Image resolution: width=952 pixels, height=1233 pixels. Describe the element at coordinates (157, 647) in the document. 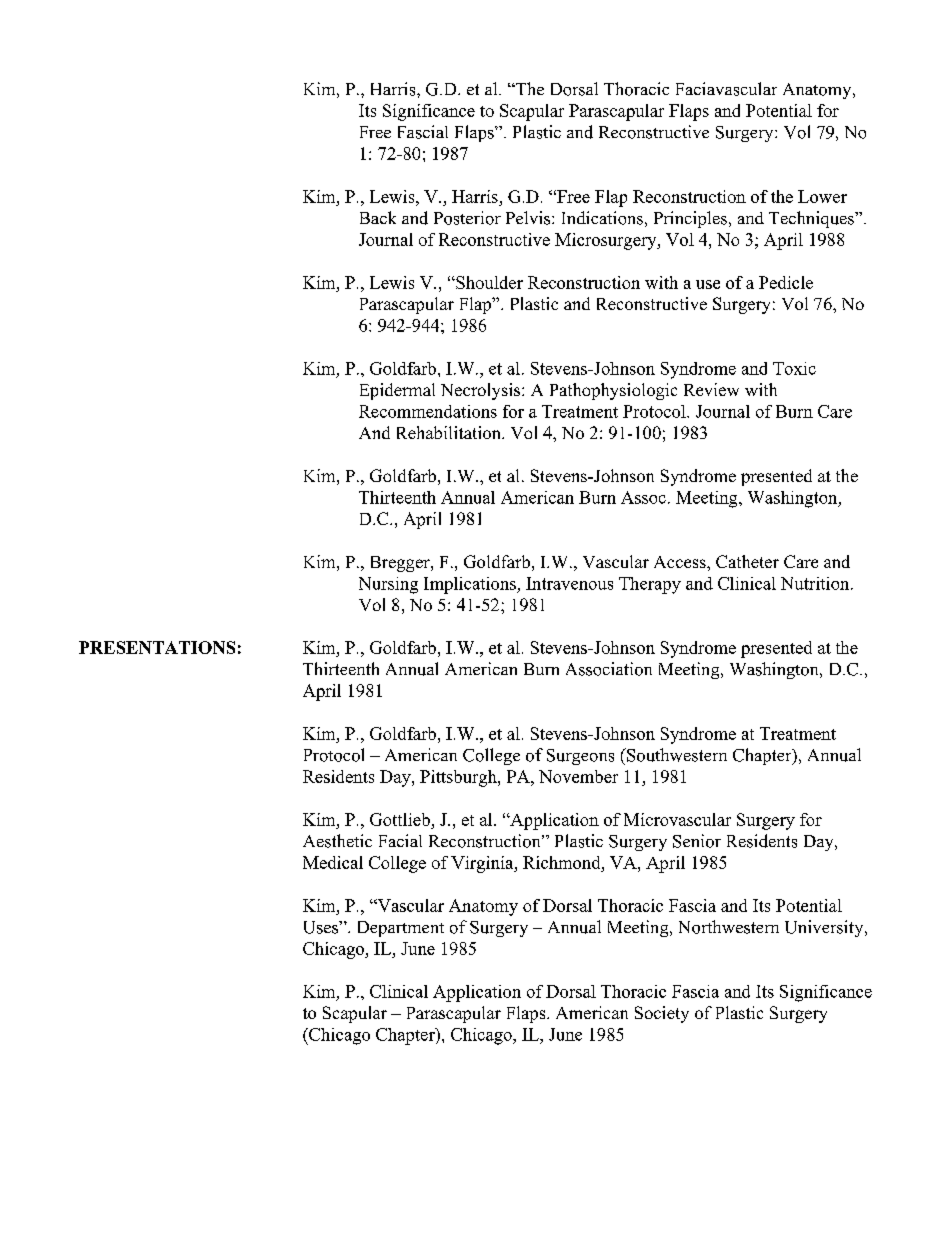

I see `PRESENTATIONS` at that location.
